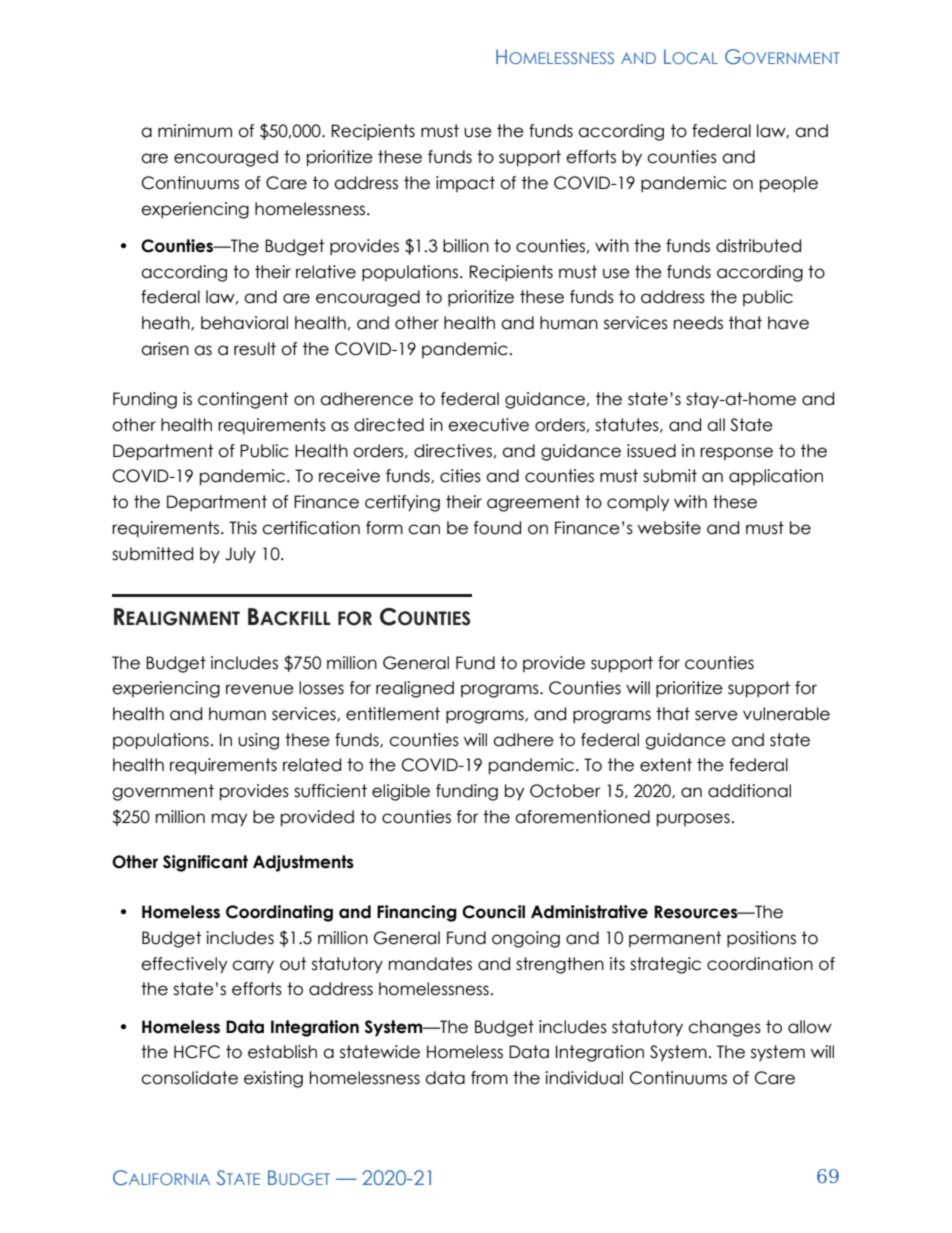 The width and height of the page is (952, 1233). Describe the element at coordinates (205, 863) in the page. I see `Significant` at that location.
